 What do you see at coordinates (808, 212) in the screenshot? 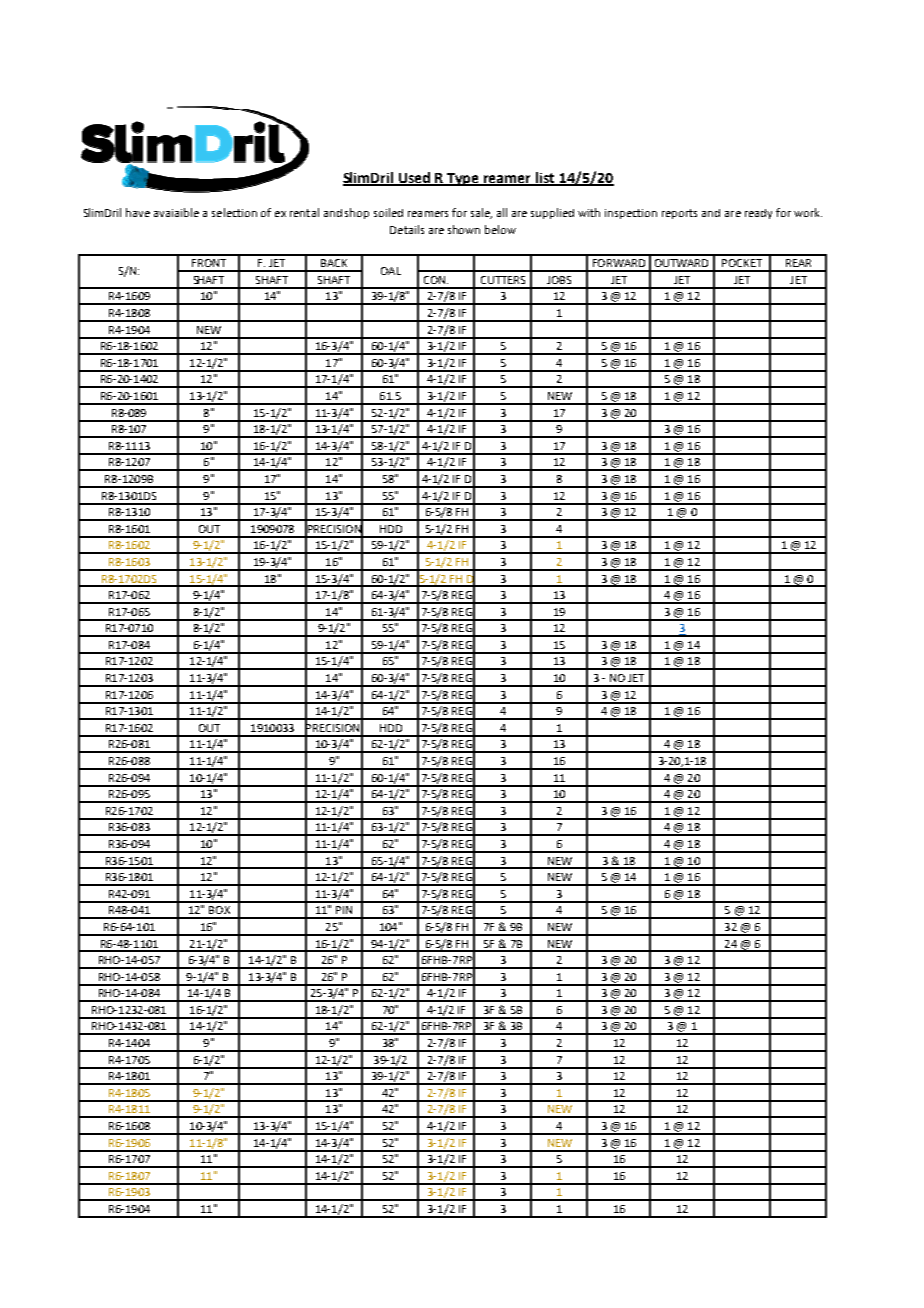
I see `work` at bounding box center [808, 212].
